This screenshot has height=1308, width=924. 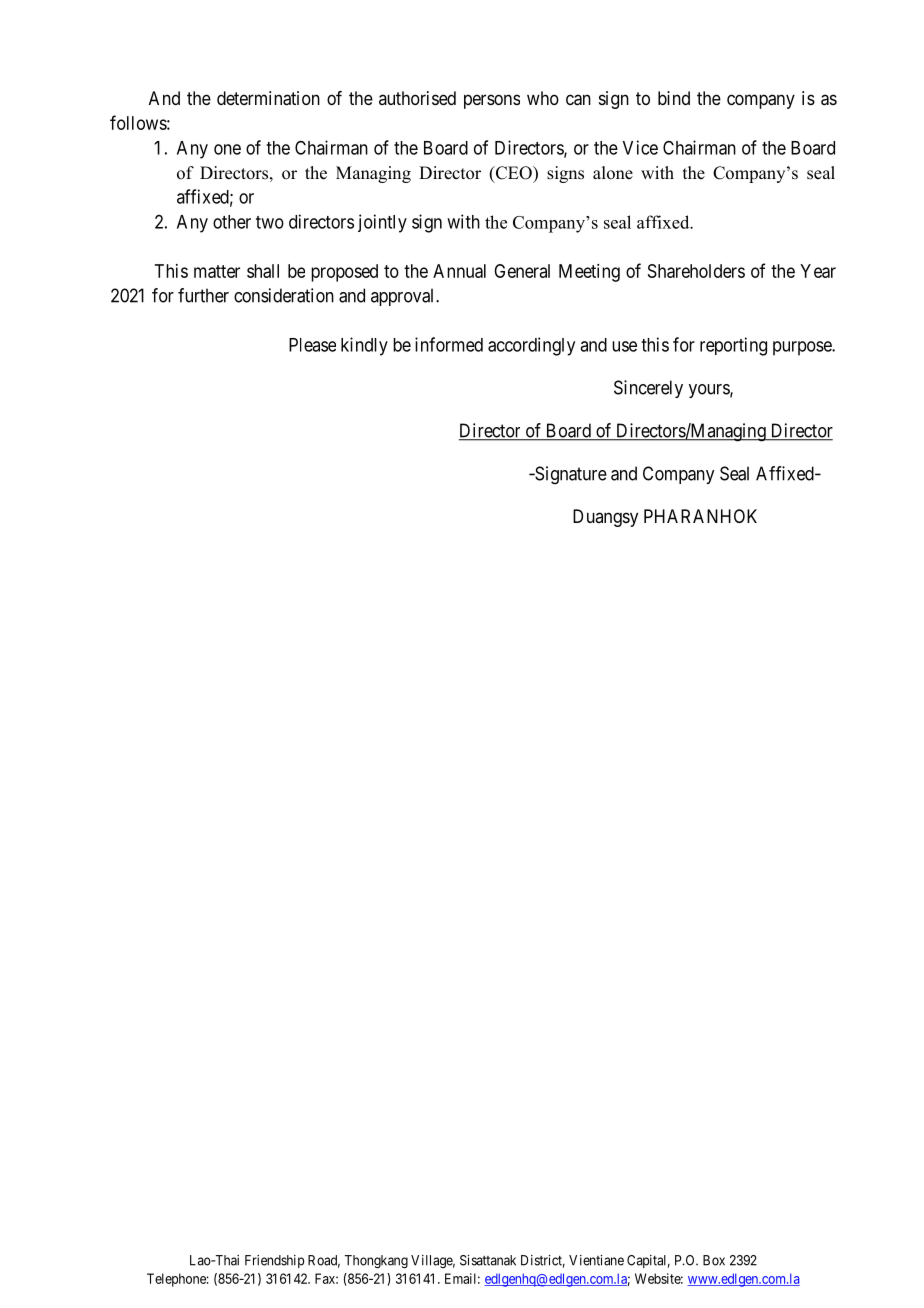 What do you see at coordinates (733, 346) in the screenshot?
I see `reporting` at bounding box center [733, 346].
